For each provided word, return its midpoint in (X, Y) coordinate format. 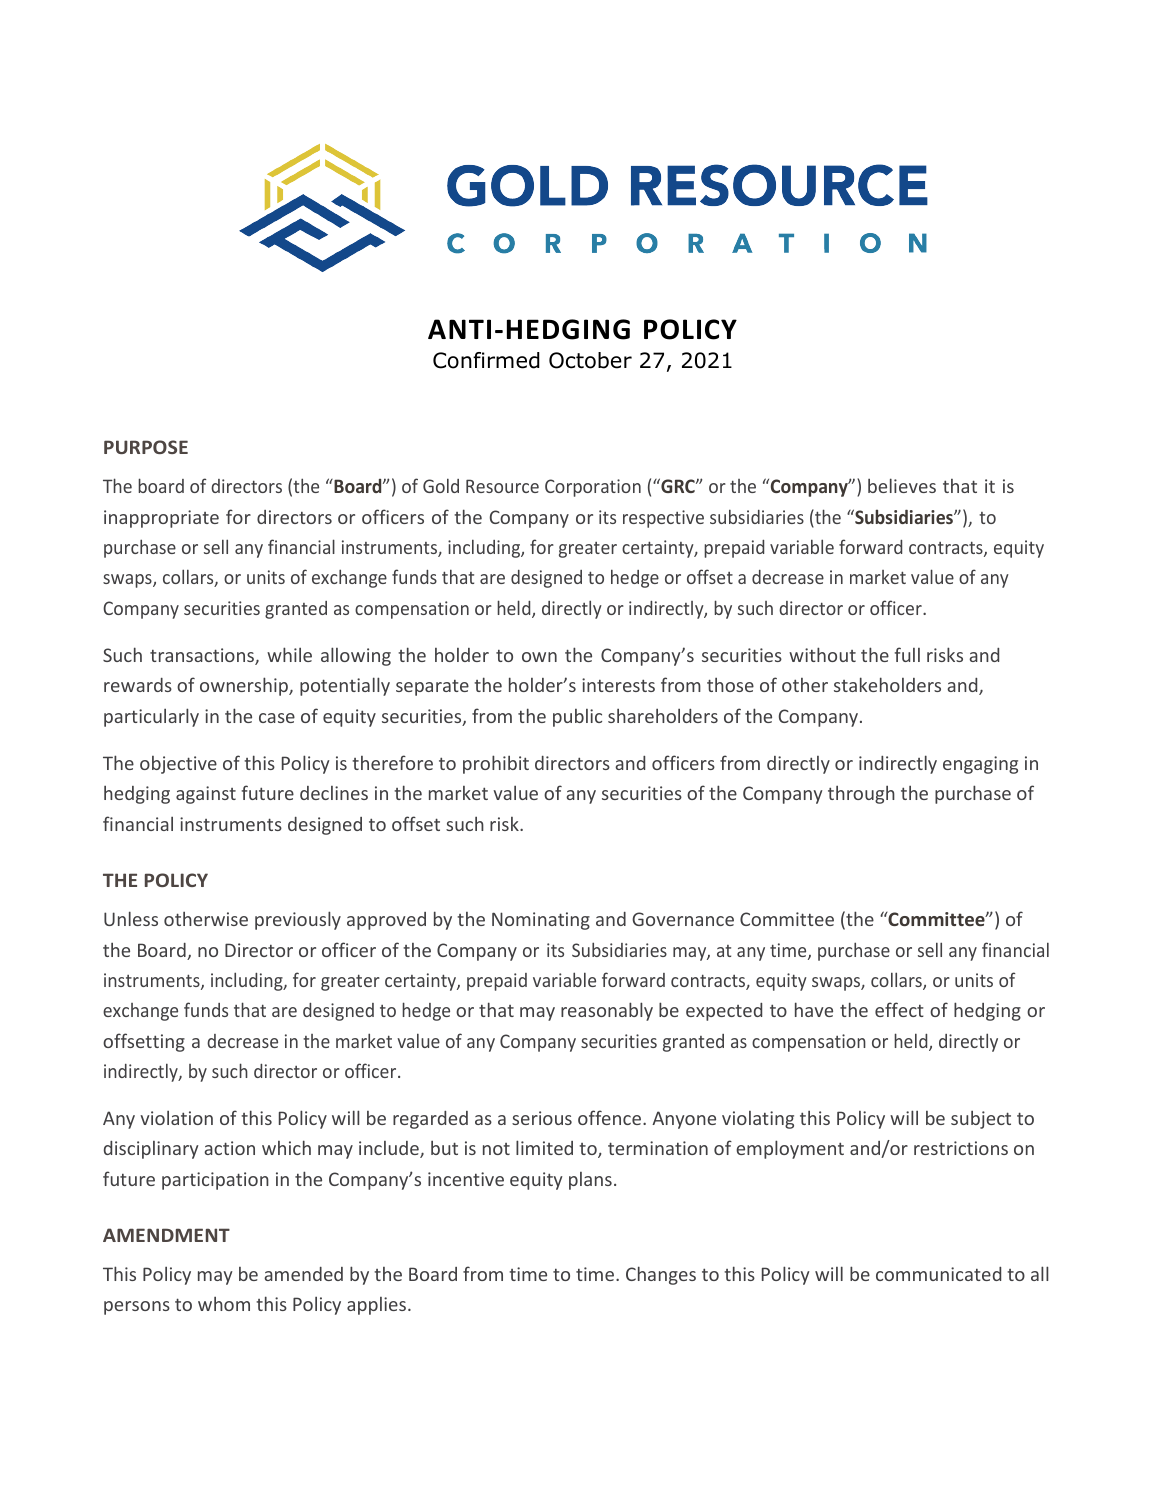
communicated (938, 1274)
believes (902, 485)
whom (224, 1303)
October (590, 360)
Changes (661, 1275)
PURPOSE (146, 447)
